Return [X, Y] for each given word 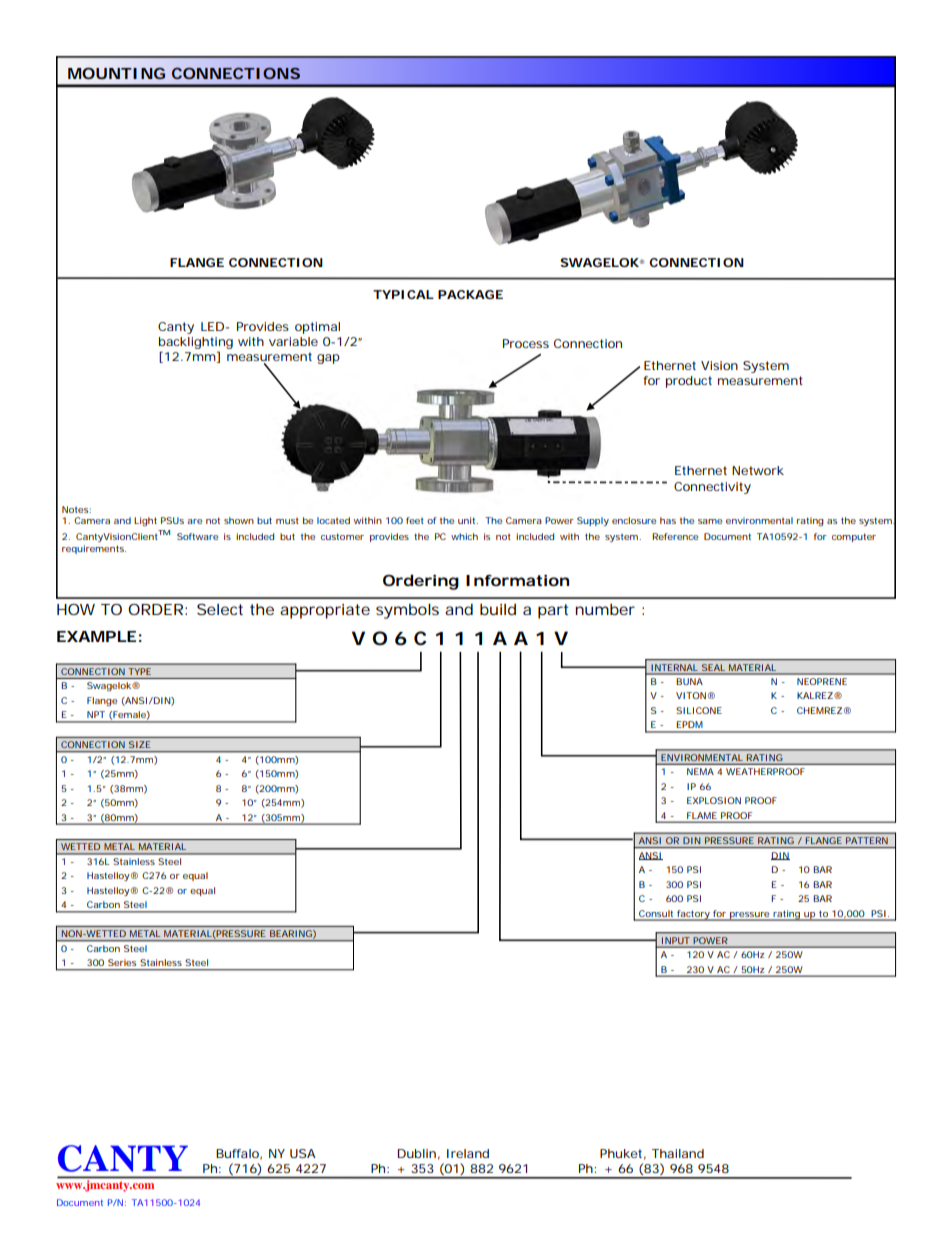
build [498, 609]
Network [758, 470]
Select [220, 609]
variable [293, 341]
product [689, 382]
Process [526, 343]
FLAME [702, 815]
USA [303, 1153]
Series [122, 962]
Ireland [468, 1153]
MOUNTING [116, 73]
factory [693, 915]
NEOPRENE [822, 681]
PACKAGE [470, 294]
